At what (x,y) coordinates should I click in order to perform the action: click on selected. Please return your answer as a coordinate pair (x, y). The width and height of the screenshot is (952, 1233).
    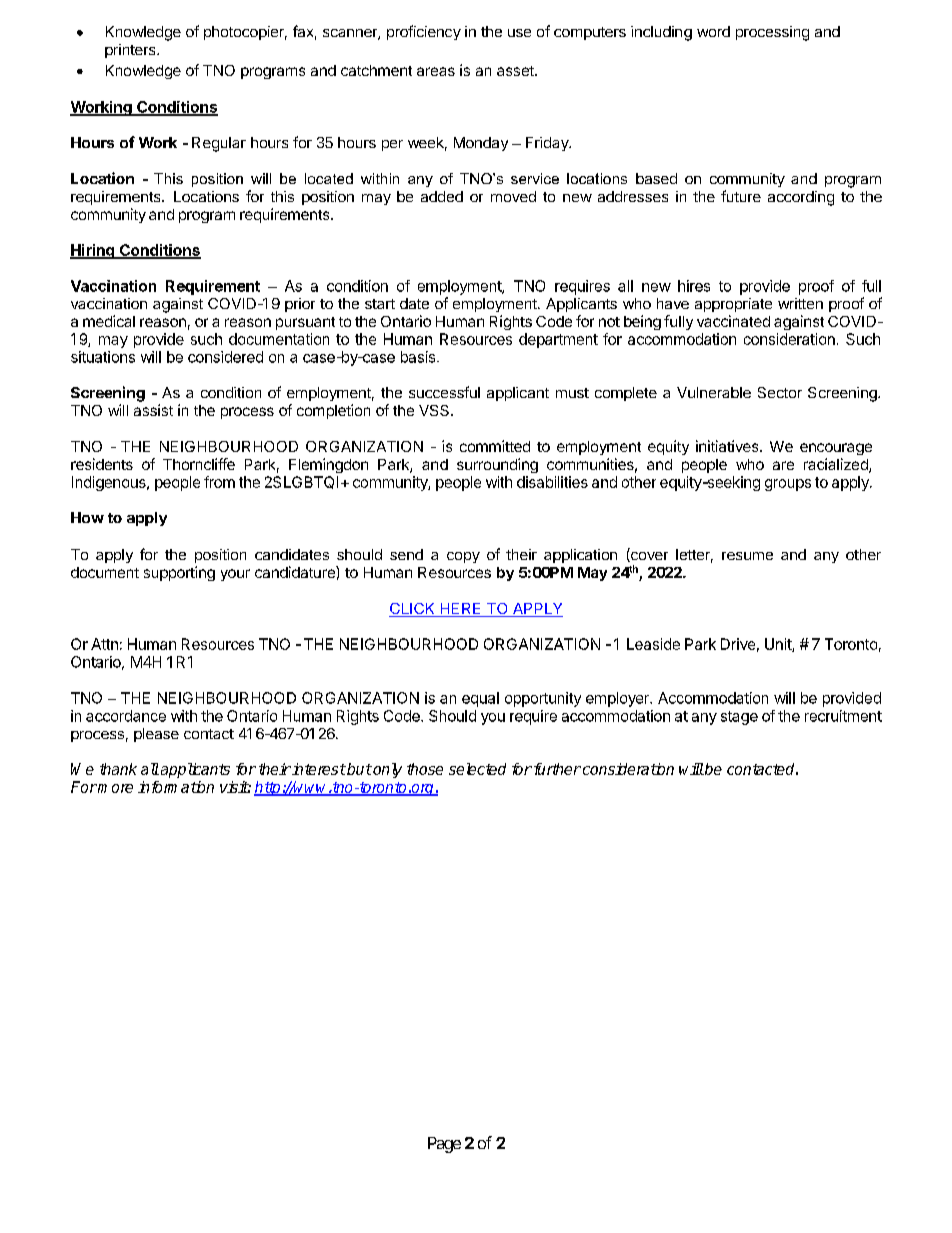
    Looking at the image, I should click on (477, 769).
